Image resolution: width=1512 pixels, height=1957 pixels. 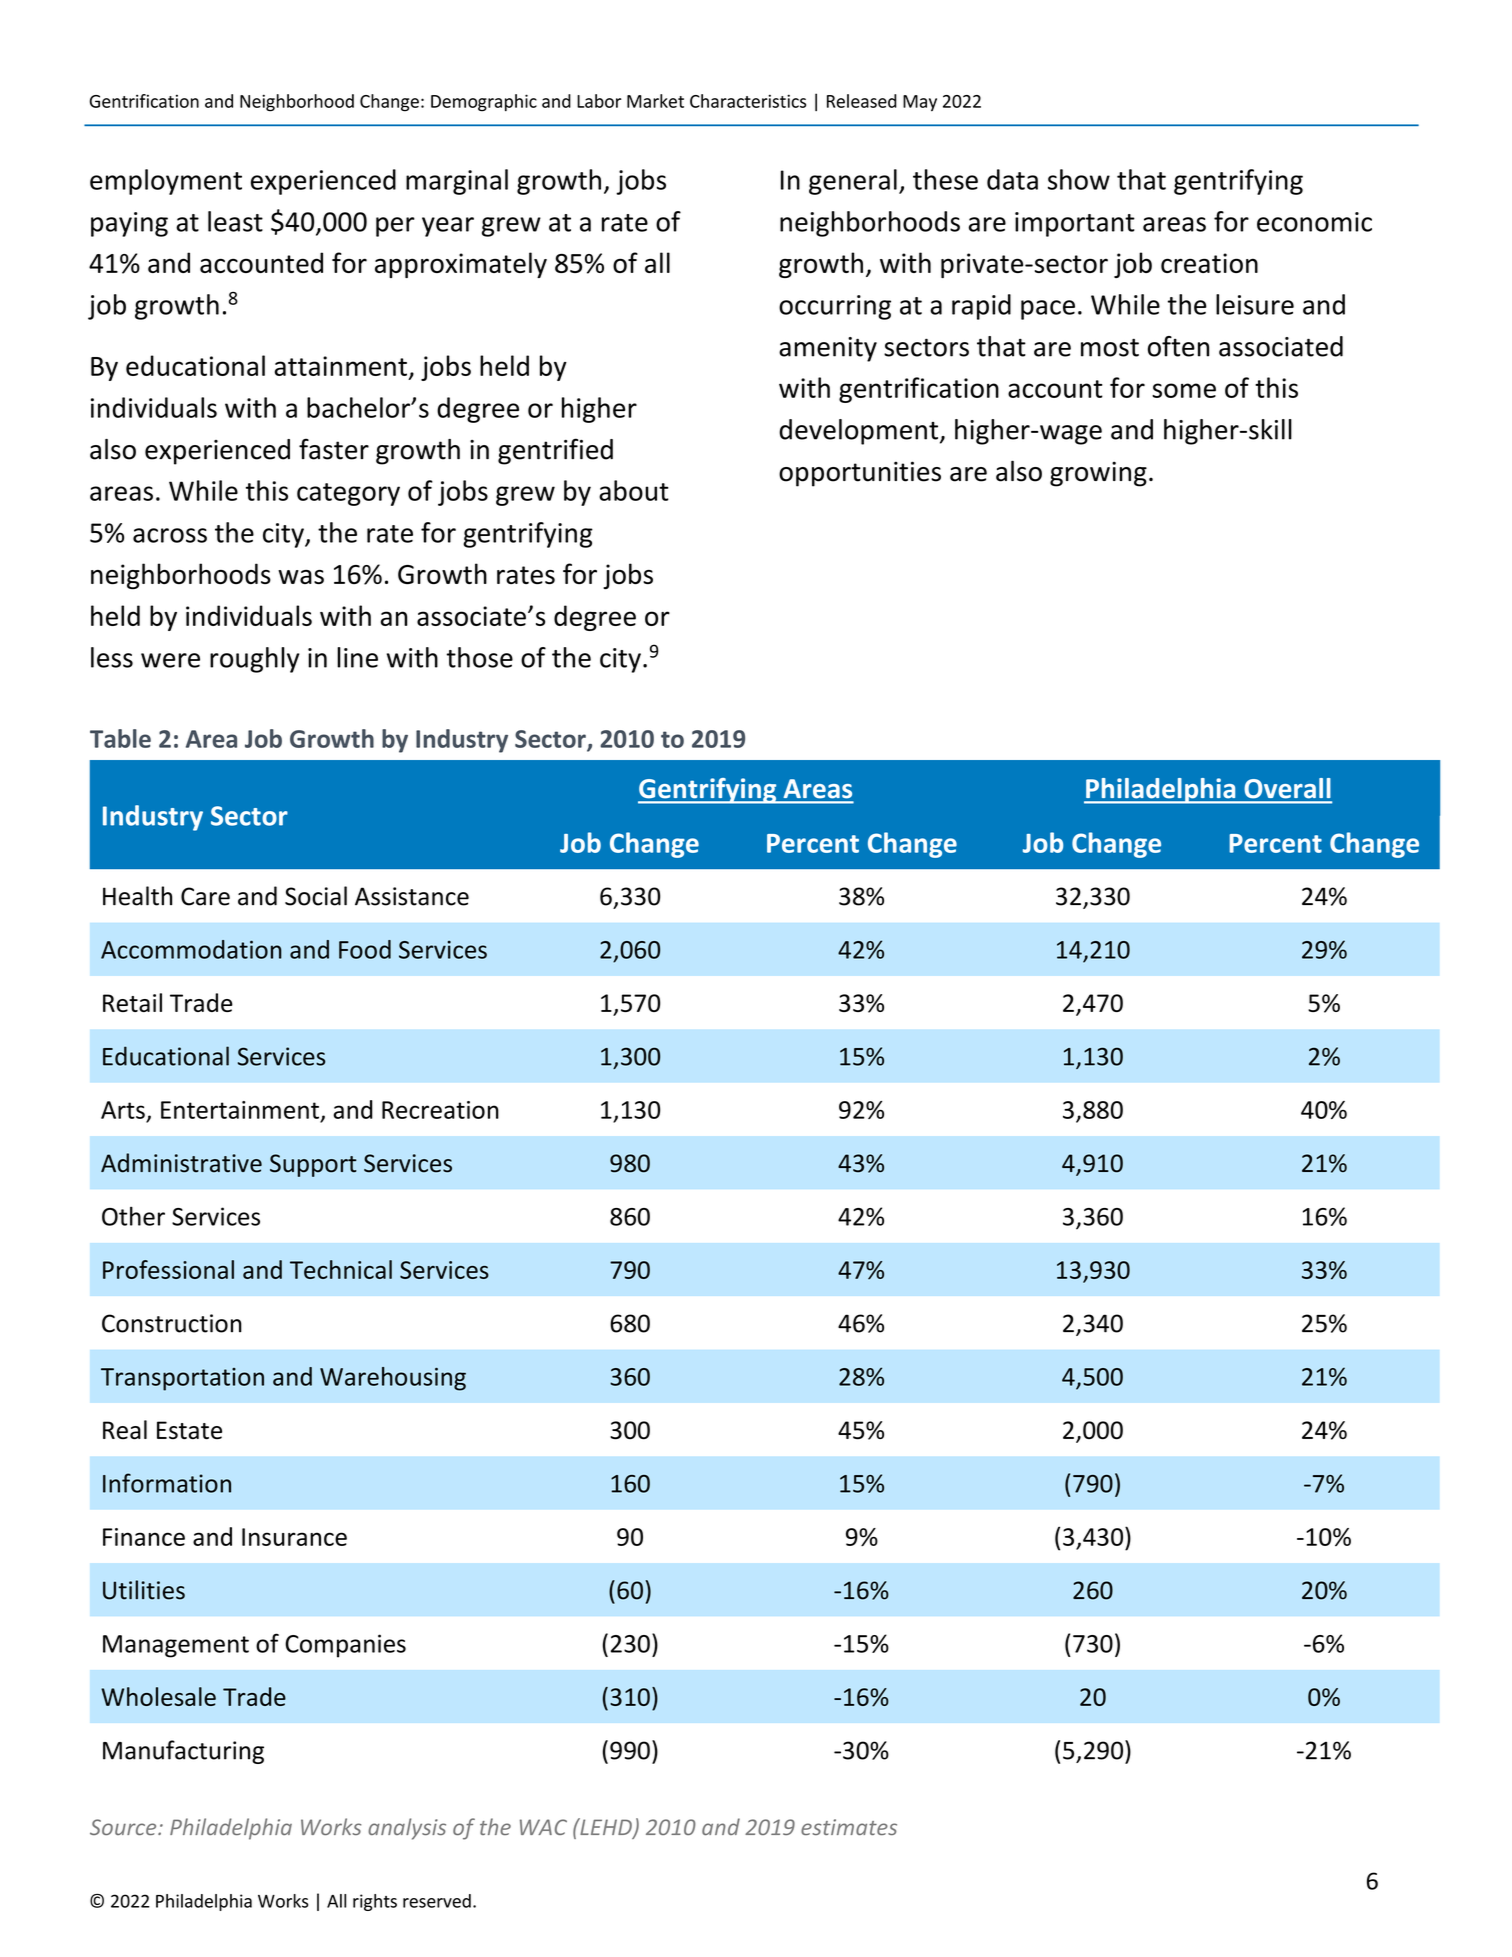 What do you see at coordinates (1079, 179) in the image?
I see `show` at bounding box center [1079, 179].
